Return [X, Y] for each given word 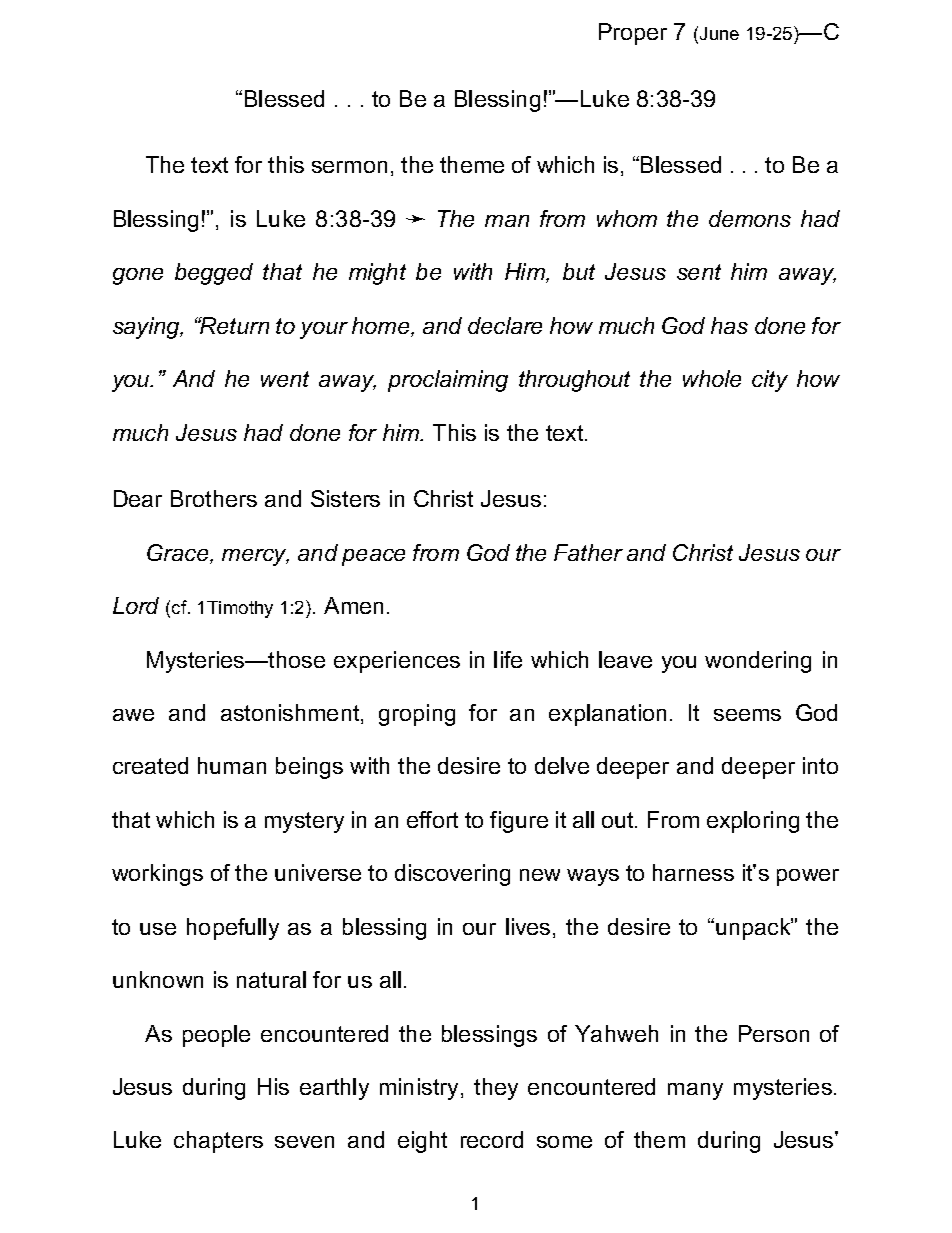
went [285, 379]
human [232, 765]
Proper [633, 34]
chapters [218, 1142]
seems [747, 715]
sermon [349, 167]
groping [417, 715]
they [496, 1089]
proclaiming [448, 381]
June [719, 33]
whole [712, 378]
